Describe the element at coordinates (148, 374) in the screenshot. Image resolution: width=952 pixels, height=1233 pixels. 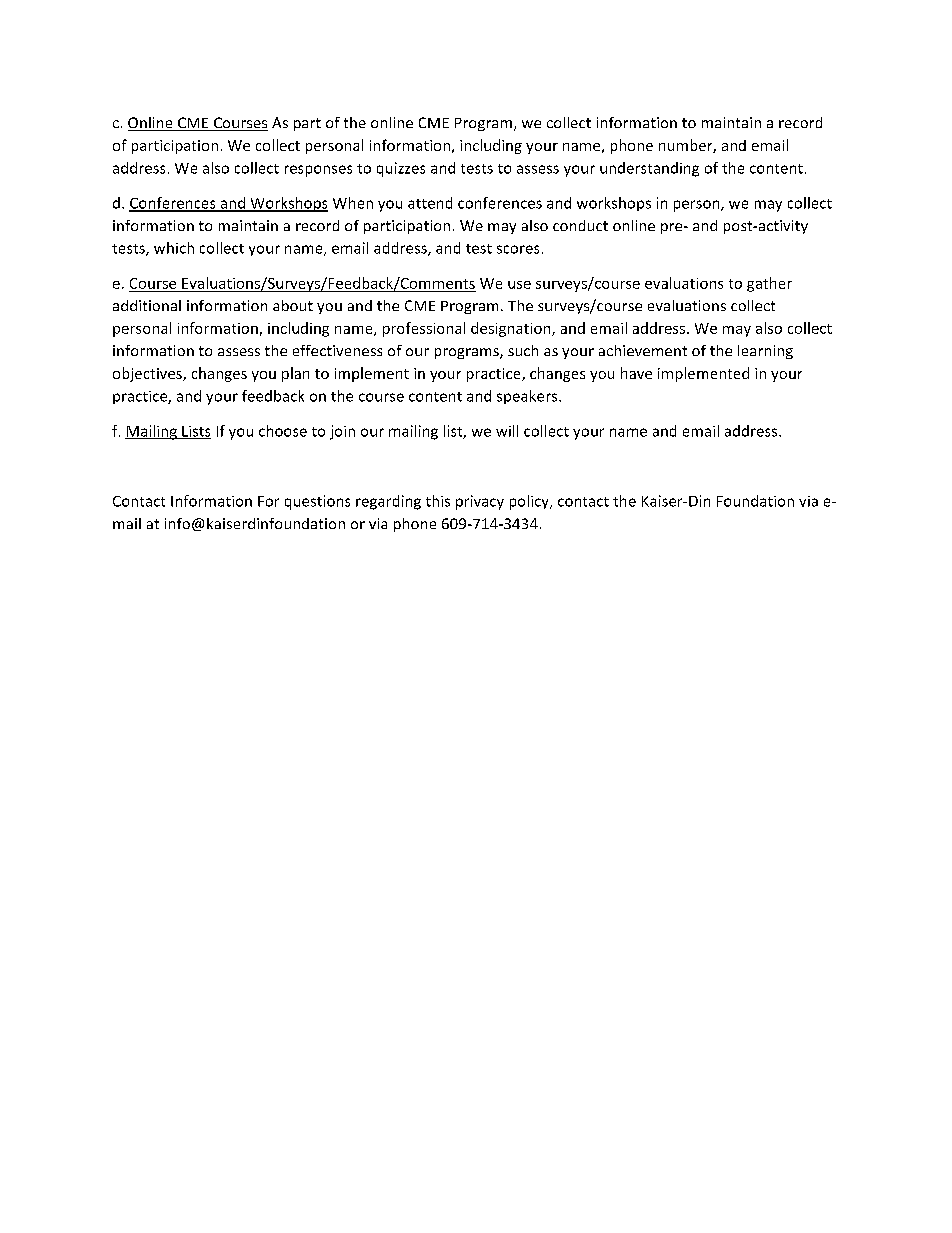
I see `objectives` at that location.
